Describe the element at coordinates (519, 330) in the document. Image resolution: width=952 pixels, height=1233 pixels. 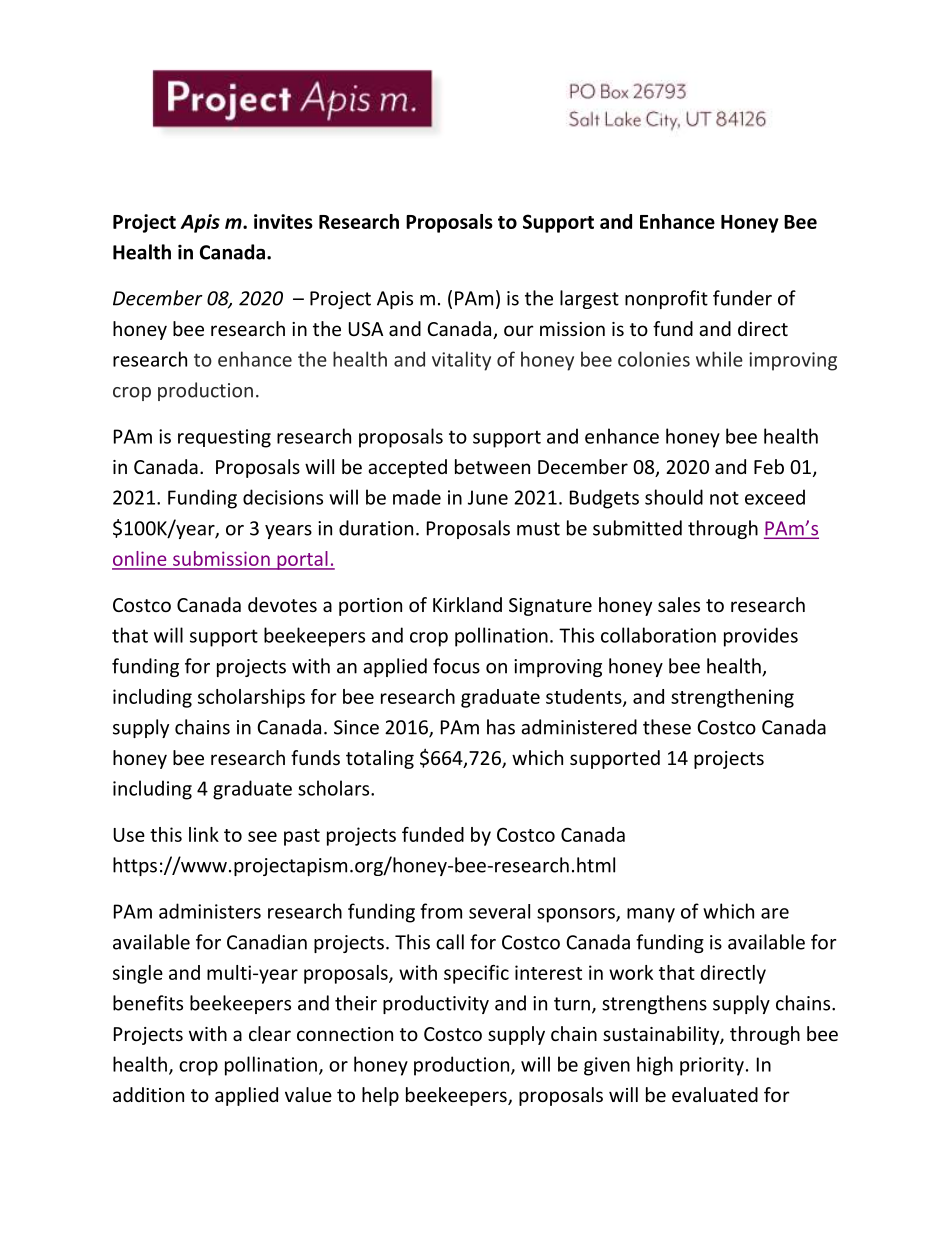
I see `our` at that location.
